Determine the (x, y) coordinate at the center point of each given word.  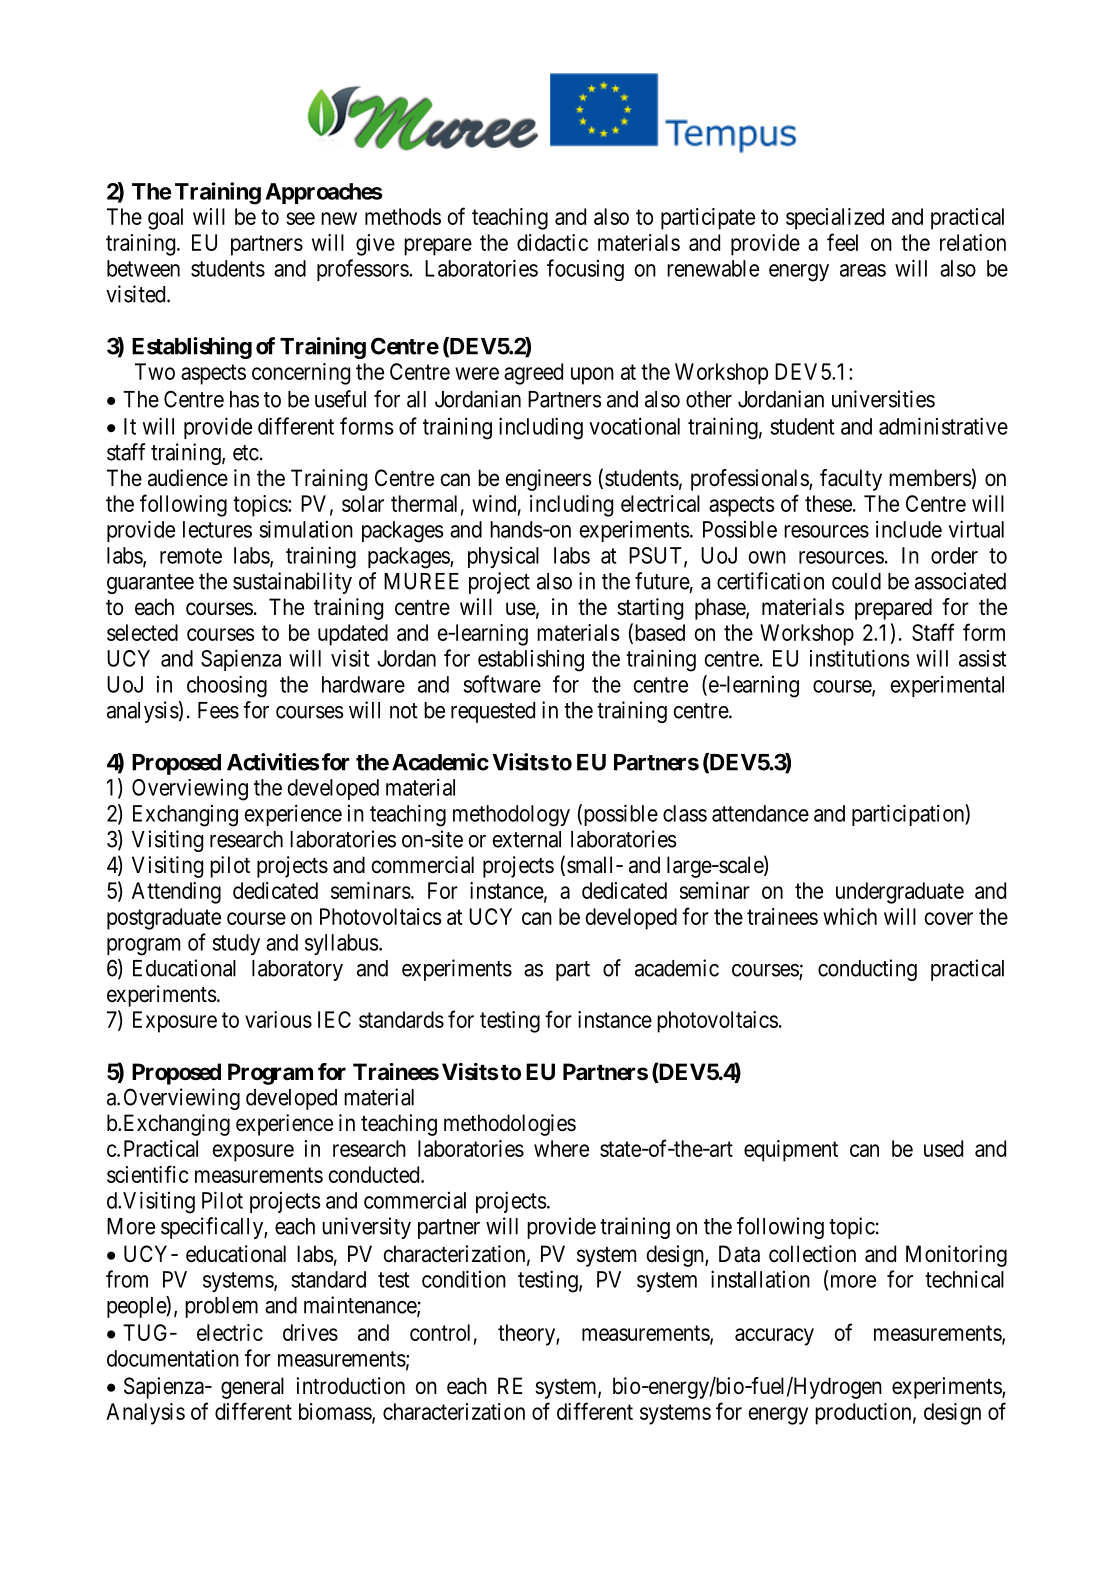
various (278, 1019)
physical (503, 557)
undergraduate (900, 893)
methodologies (510, 1125)
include (909, 529)
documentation (173, 1358)
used (943, 1148)
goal (165, 219)
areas (863, 270)
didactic (552, 242)
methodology (511, 816)
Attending (176, 893)
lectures (217, 529)
